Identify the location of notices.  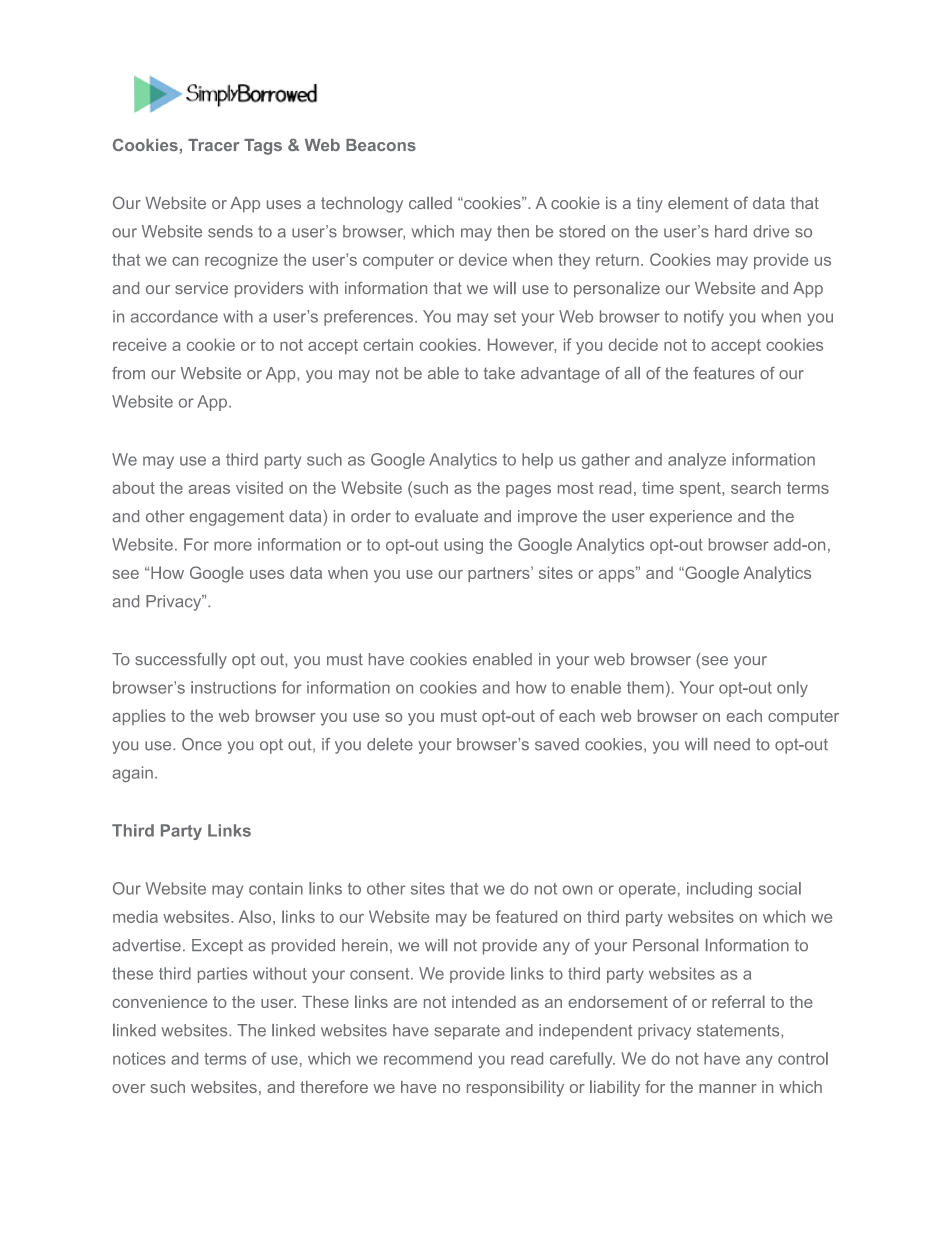
(139, 1058).
